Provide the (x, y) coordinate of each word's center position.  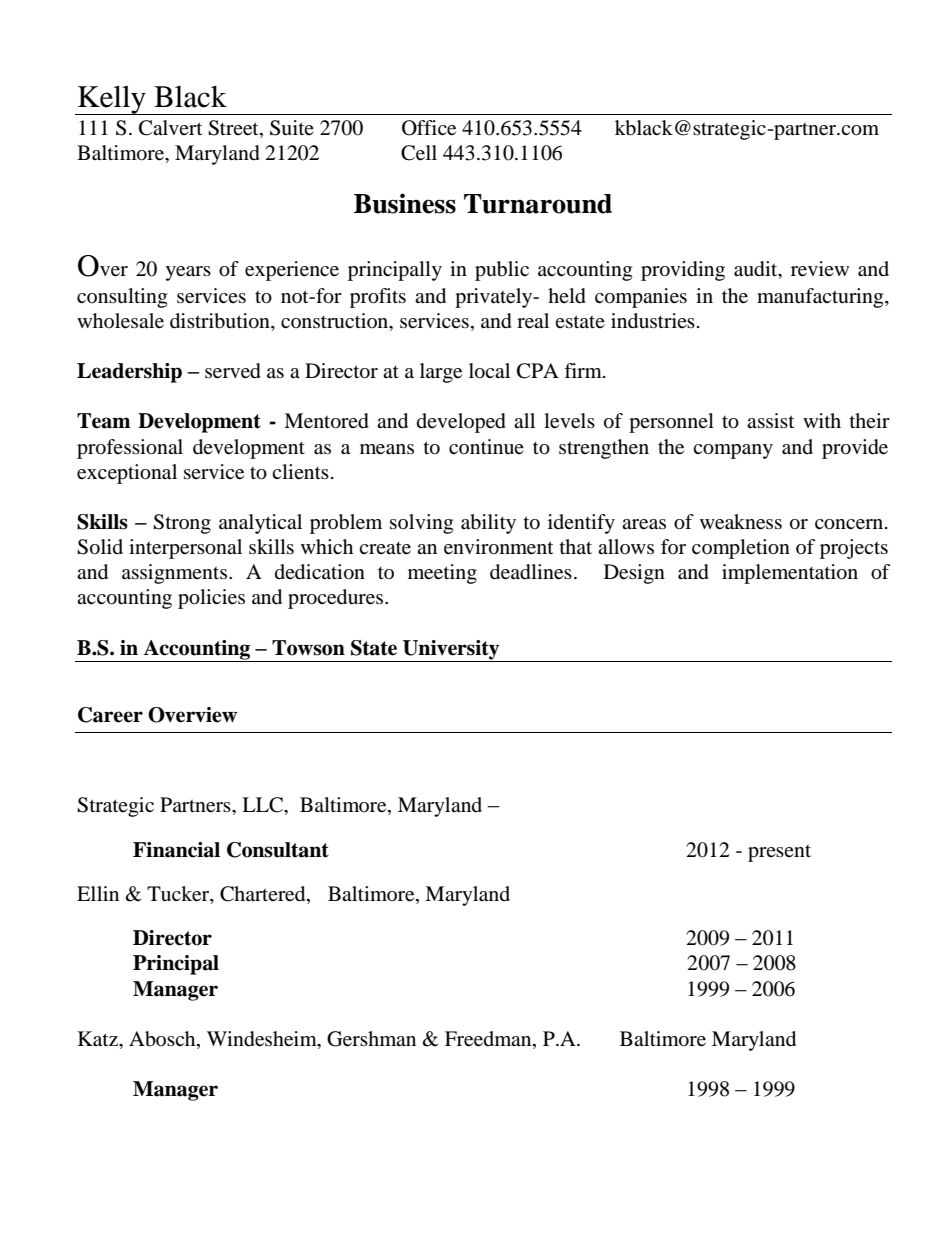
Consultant (278, 850)
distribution (221, 322)
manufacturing (821, 298)
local (489, 371)
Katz (99, 1039)
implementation (790, 574)
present (779, 853)
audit (757, 270)
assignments (174, 574)
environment (498, 547)
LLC (263, 805)
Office (429, 128)
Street (234, 129)
